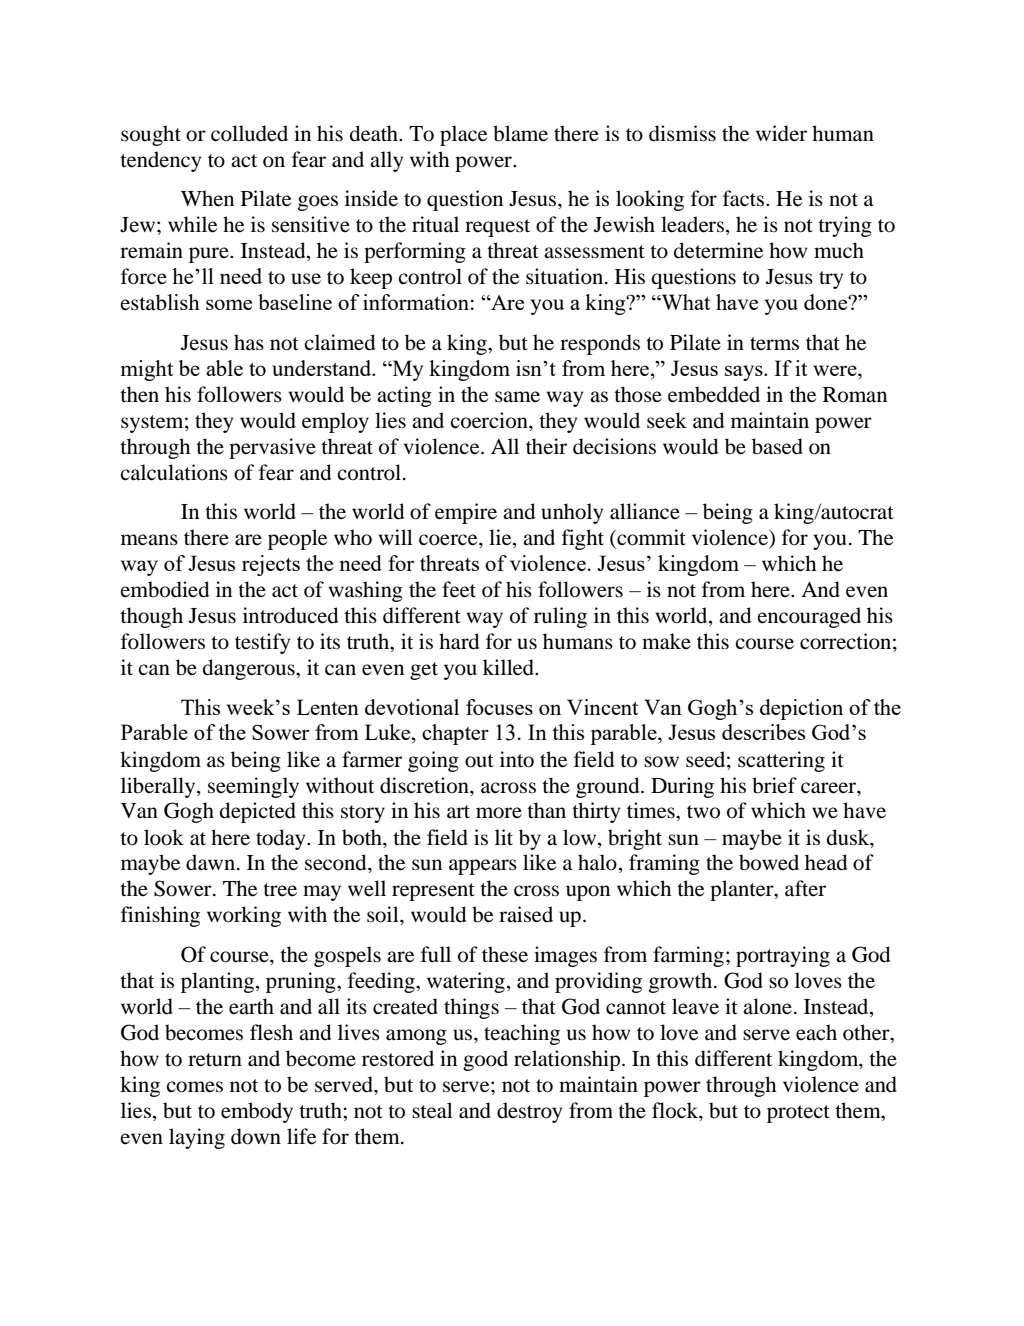 Image resolution: width=1024 pixels, height=1326 pixels. Describe the element at coordinates (253, 787) in the screenshot. I see `seemingly` at that location.
